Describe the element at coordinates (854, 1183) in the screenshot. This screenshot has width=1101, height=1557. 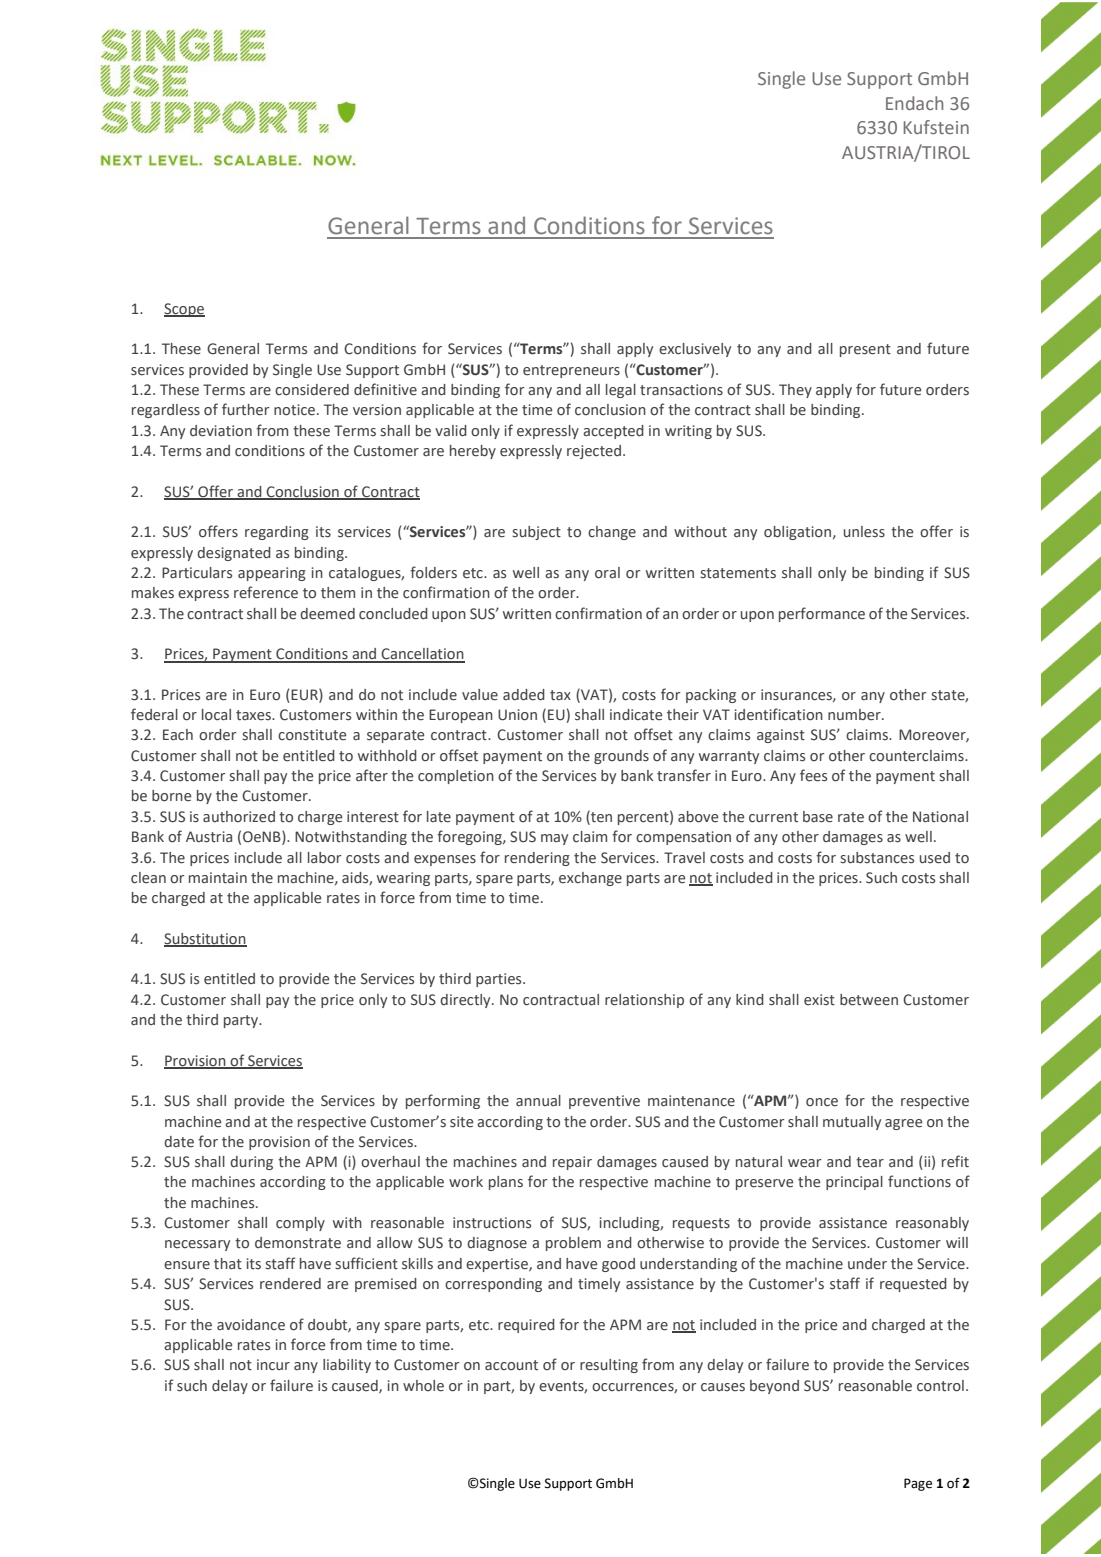
I see `principal` at that location.
